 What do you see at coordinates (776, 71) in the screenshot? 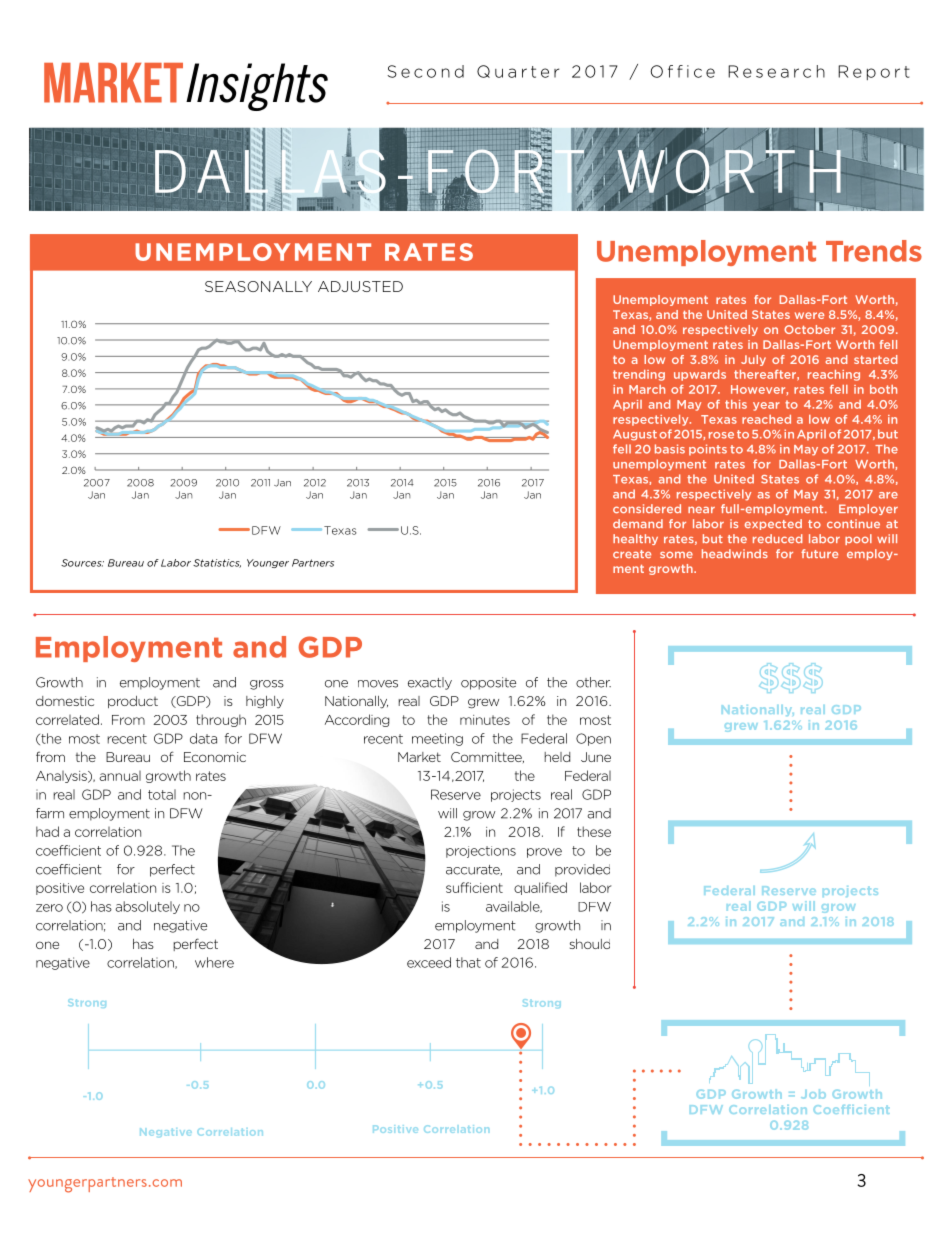
I see `Research` at bounding box center [776, 71].
